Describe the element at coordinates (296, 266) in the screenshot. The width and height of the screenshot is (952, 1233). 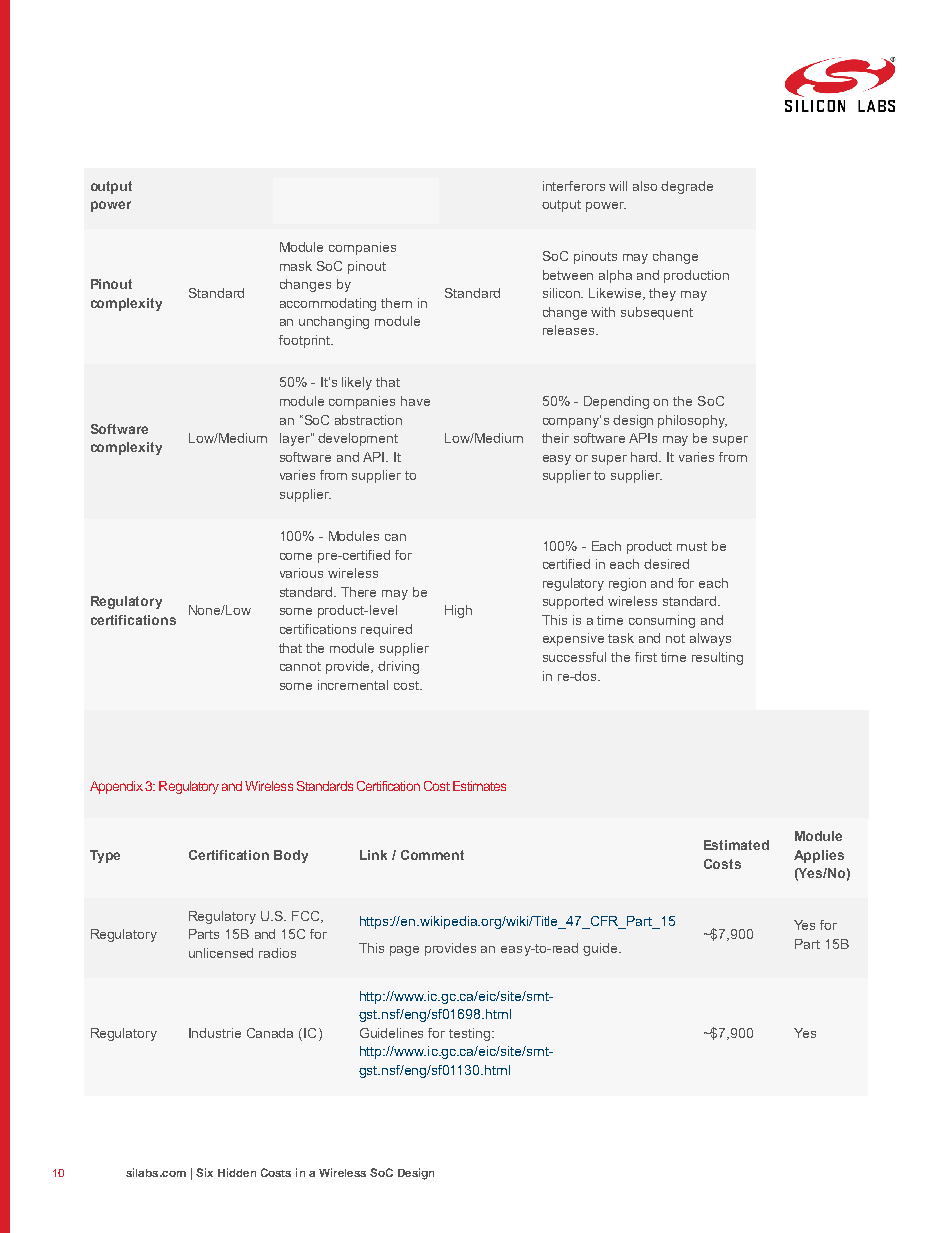
I see `mask` at that location.
